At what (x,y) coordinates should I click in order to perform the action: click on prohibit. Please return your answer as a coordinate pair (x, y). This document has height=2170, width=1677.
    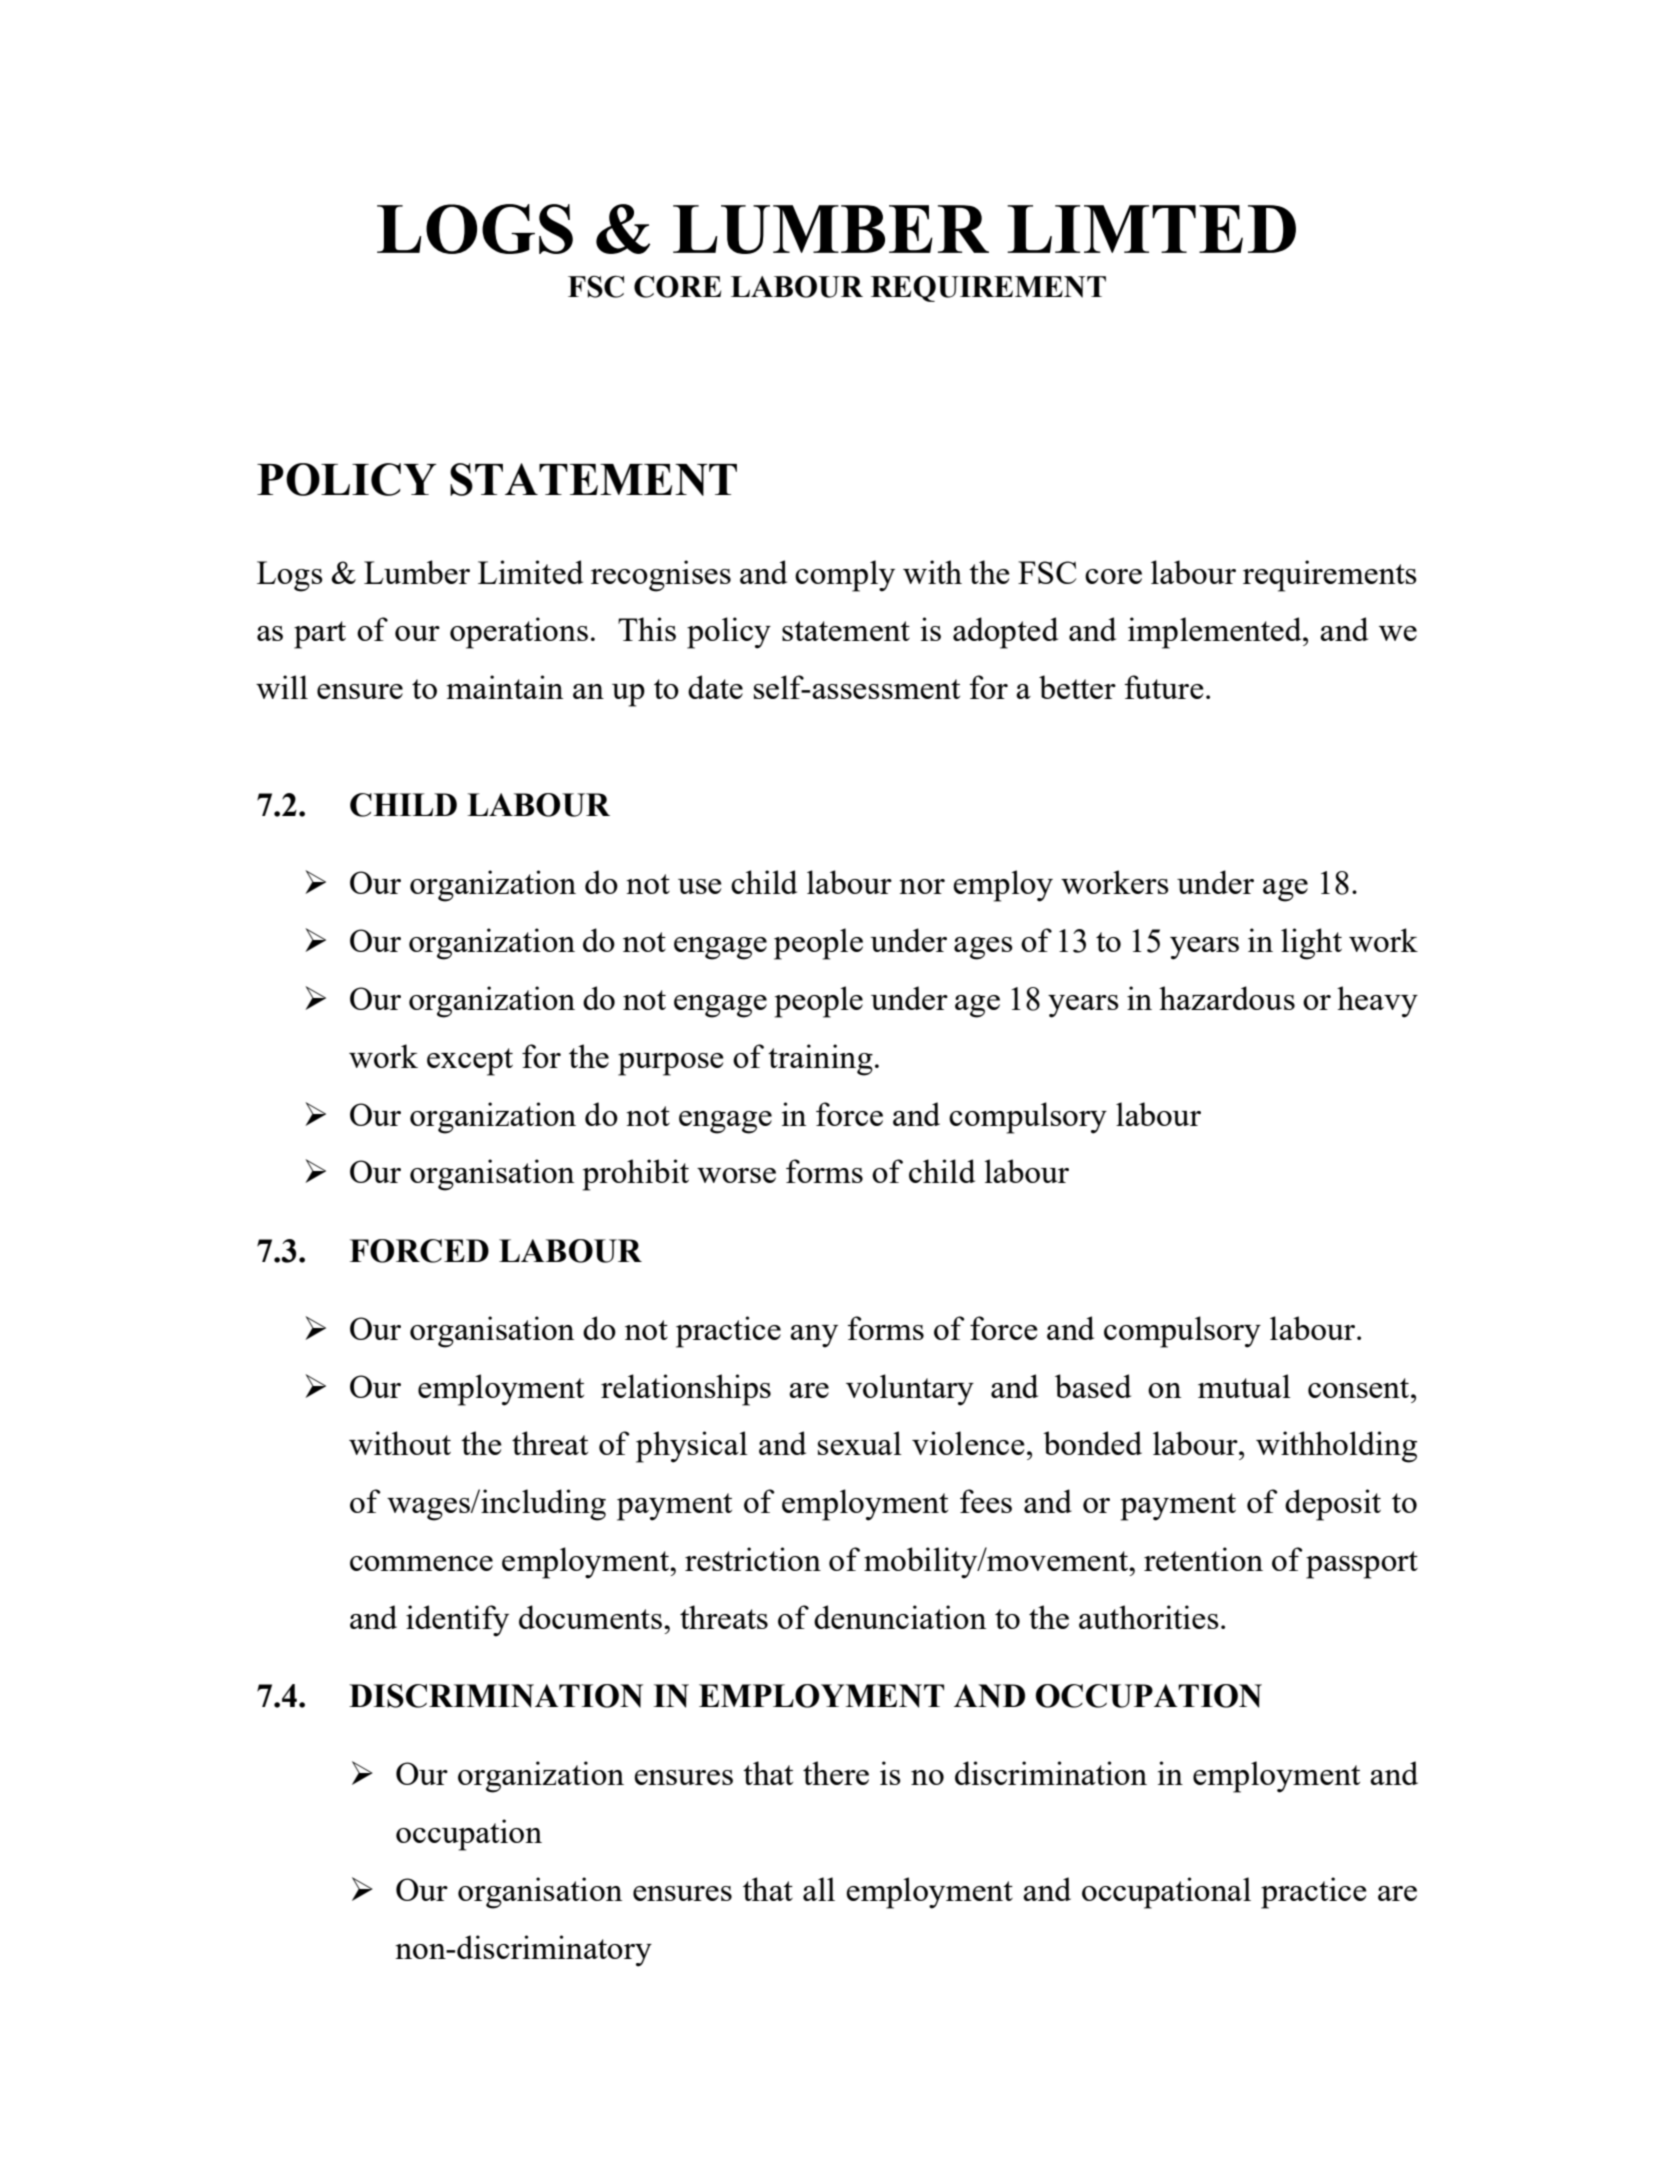
    Looking at the image, I should click on (636, 1175).
